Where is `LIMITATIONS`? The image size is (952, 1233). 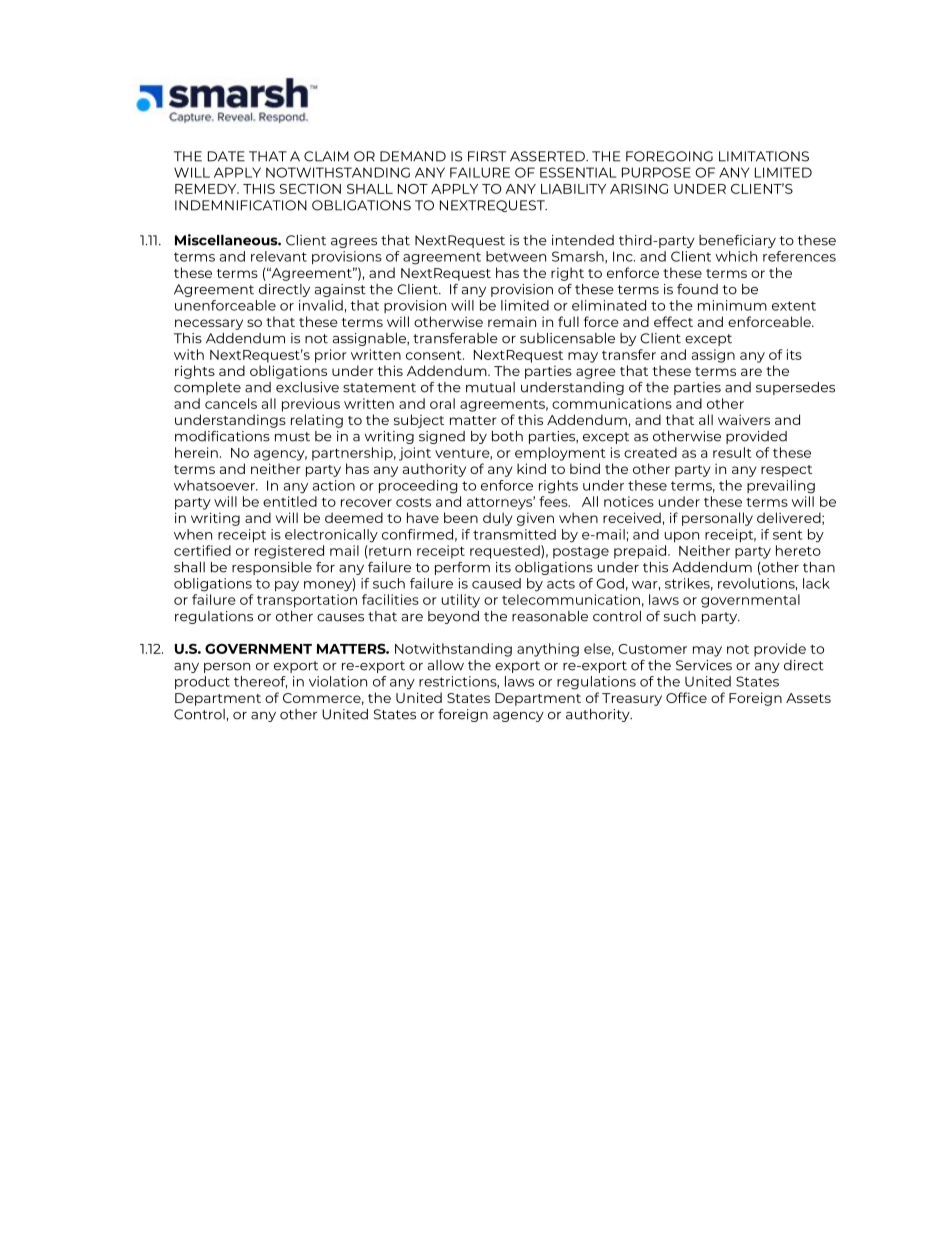 LIMITATIONS is located at coordinates (764, 156).
